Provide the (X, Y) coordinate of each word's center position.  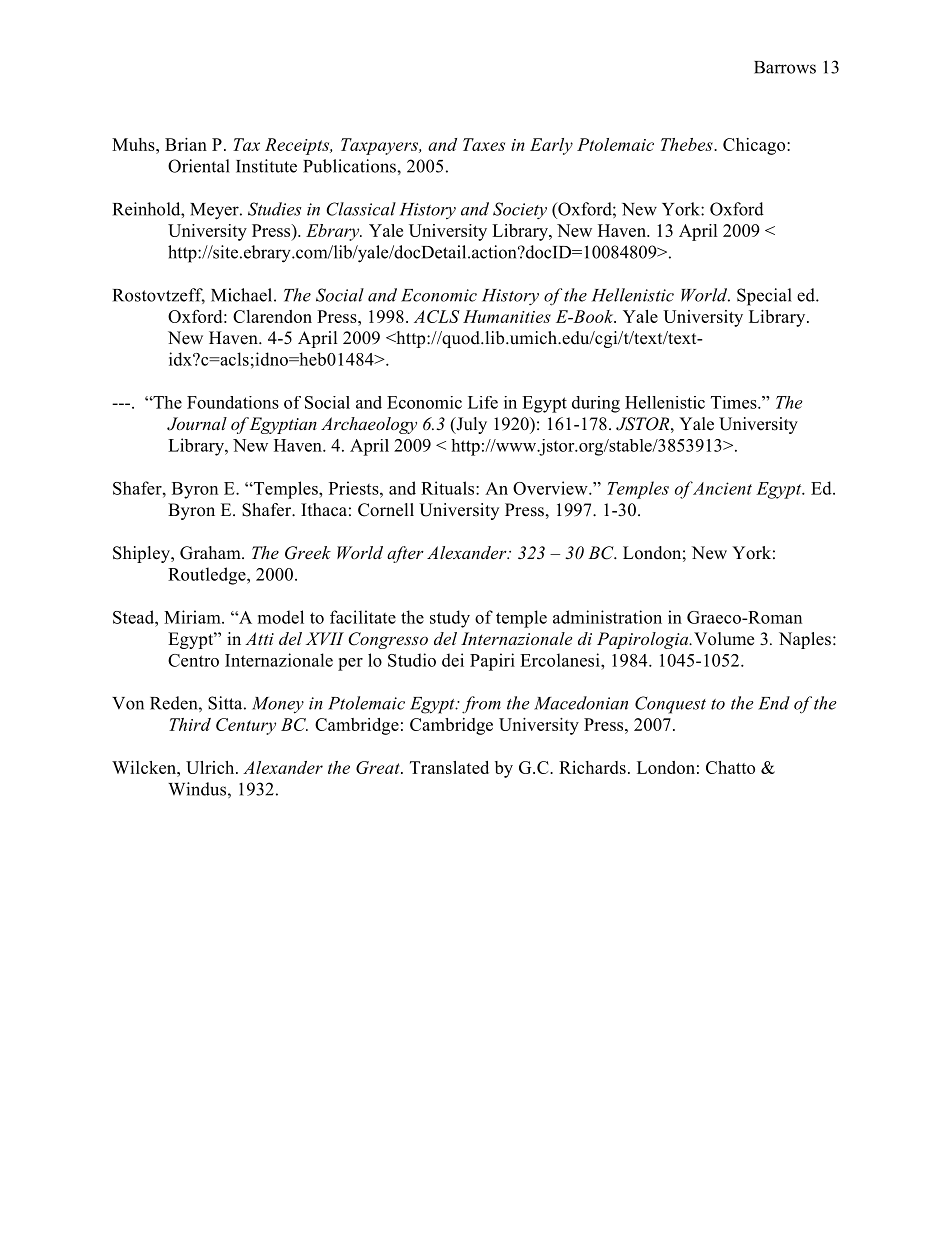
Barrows (785, 67)
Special (764, 297)
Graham (211, 553)
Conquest (670, 705)
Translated (449, 767)
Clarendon (272, 316)
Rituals (449, 488)
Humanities (507, 316)
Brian (186, 144)
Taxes (484, 144)
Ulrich (211, 767)
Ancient (722, 488)
